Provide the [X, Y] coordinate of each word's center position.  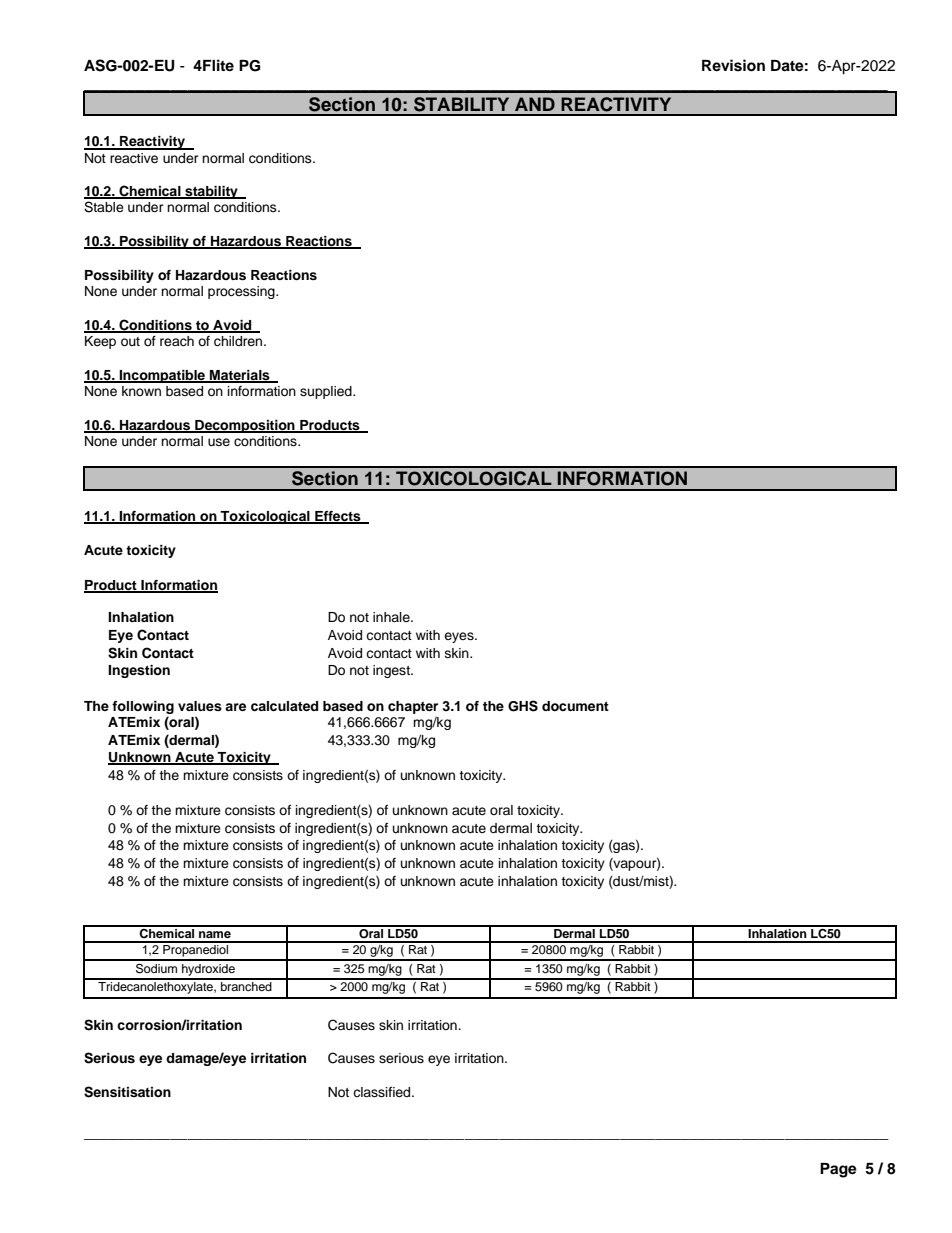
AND [535, 104]
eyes [460, 637]
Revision [733, 65]
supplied [327, 392]
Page [838, 1170]
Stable [104, 207]
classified [383, 1092]
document [575, 706]
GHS [523, 706]
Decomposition [245, 426]
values [200, 706]
